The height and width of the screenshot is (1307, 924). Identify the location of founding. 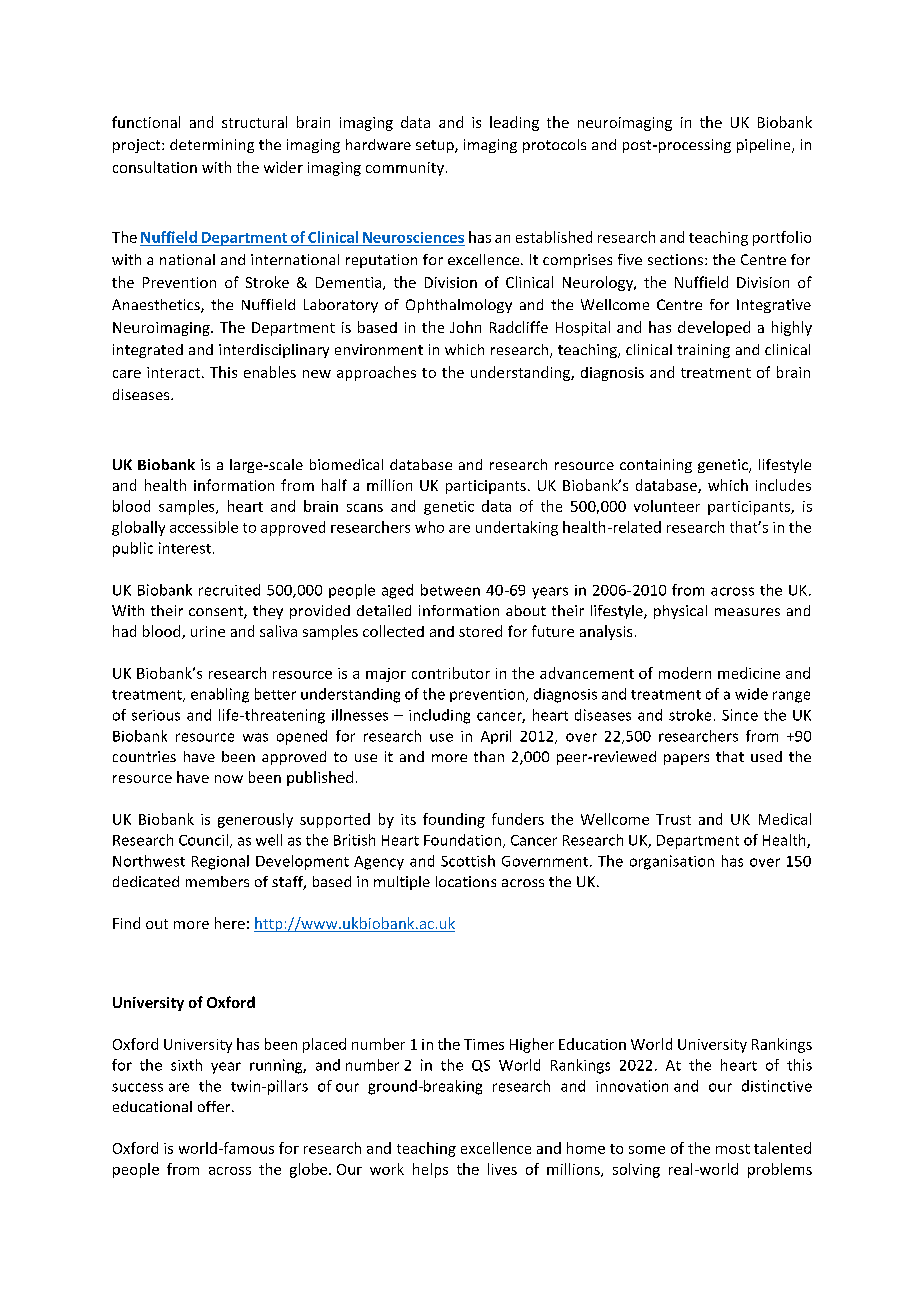
(454, 820).
